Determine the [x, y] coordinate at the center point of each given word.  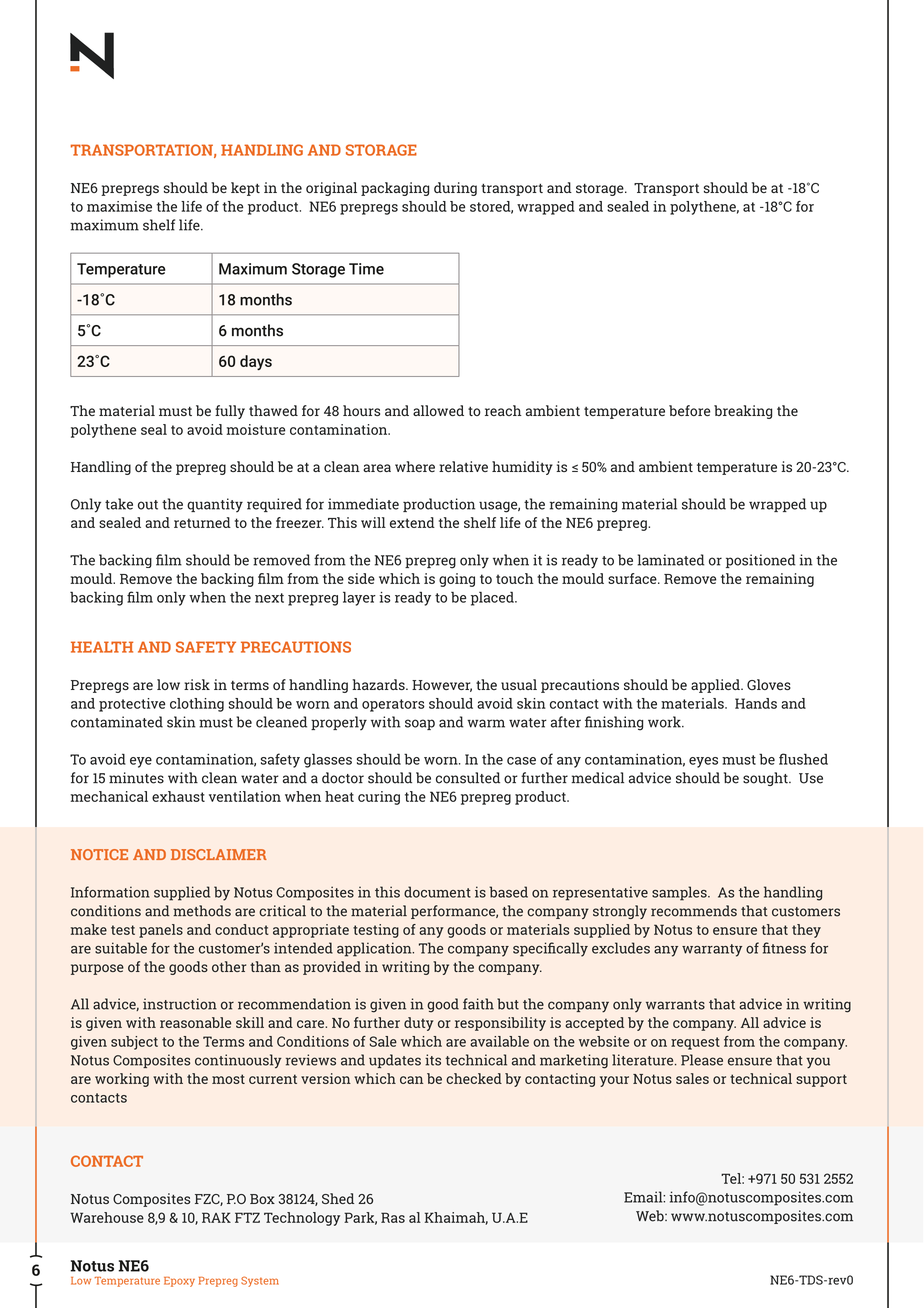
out [148, 505]
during [455, 189]
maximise [119, 206]
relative [463, 466]
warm [486, 723]
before [689, 410]
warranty [712, 950]
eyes [703, 762]
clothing [197, 705]
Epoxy [179, 1282]
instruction [180, 1004]
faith [478, 1004]
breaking [743, 412]
